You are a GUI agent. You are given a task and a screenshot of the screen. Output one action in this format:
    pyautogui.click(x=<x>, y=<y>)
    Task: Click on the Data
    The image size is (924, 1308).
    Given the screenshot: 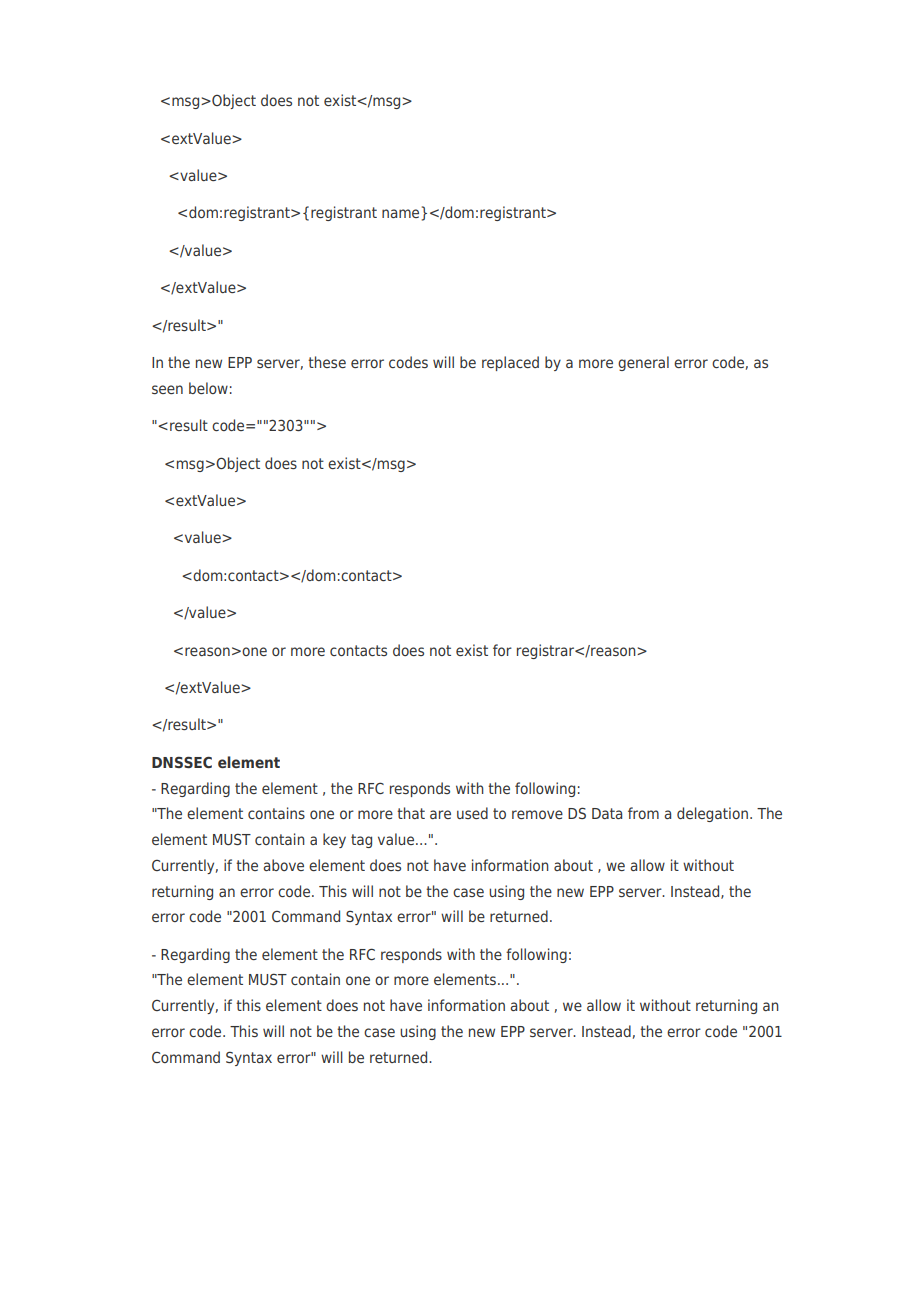 What is the action you would take?
    pyautogui.click(x=607, y=813)
